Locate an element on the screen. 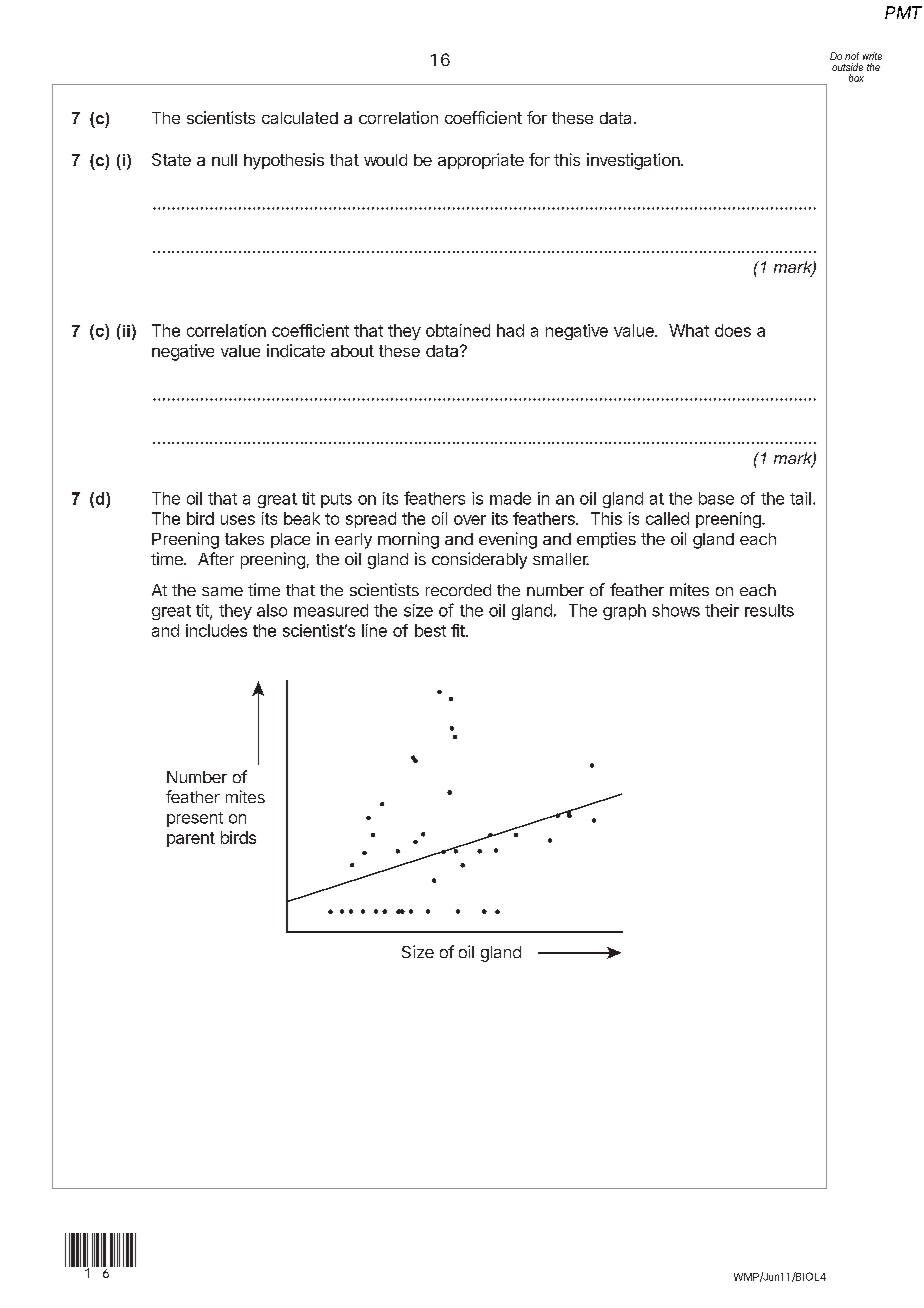 The image size is (924, 1308). calculated is located at coordinates (300, 118).
